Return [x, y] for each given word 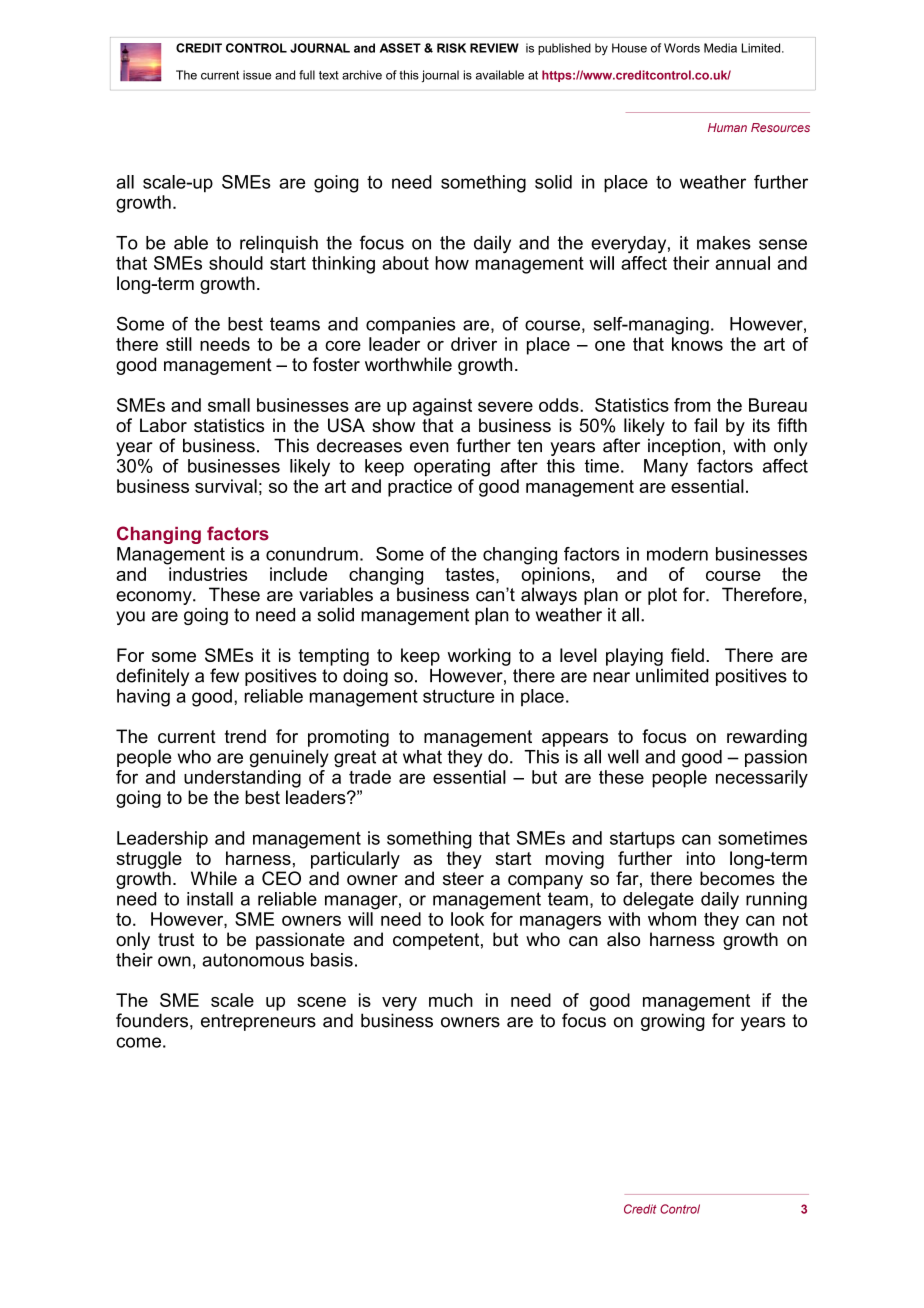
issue [257, 75]
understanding [242, 779]
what [422, 757]
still [179, 344]
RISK [451, 48]
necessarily [762, 779]
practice [420, 488]
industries [208, 574]
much [451, 1000]
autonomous [253, 960]
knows [697, 344]
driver [474, 344]
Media [720, 48]
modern [677, 554]
